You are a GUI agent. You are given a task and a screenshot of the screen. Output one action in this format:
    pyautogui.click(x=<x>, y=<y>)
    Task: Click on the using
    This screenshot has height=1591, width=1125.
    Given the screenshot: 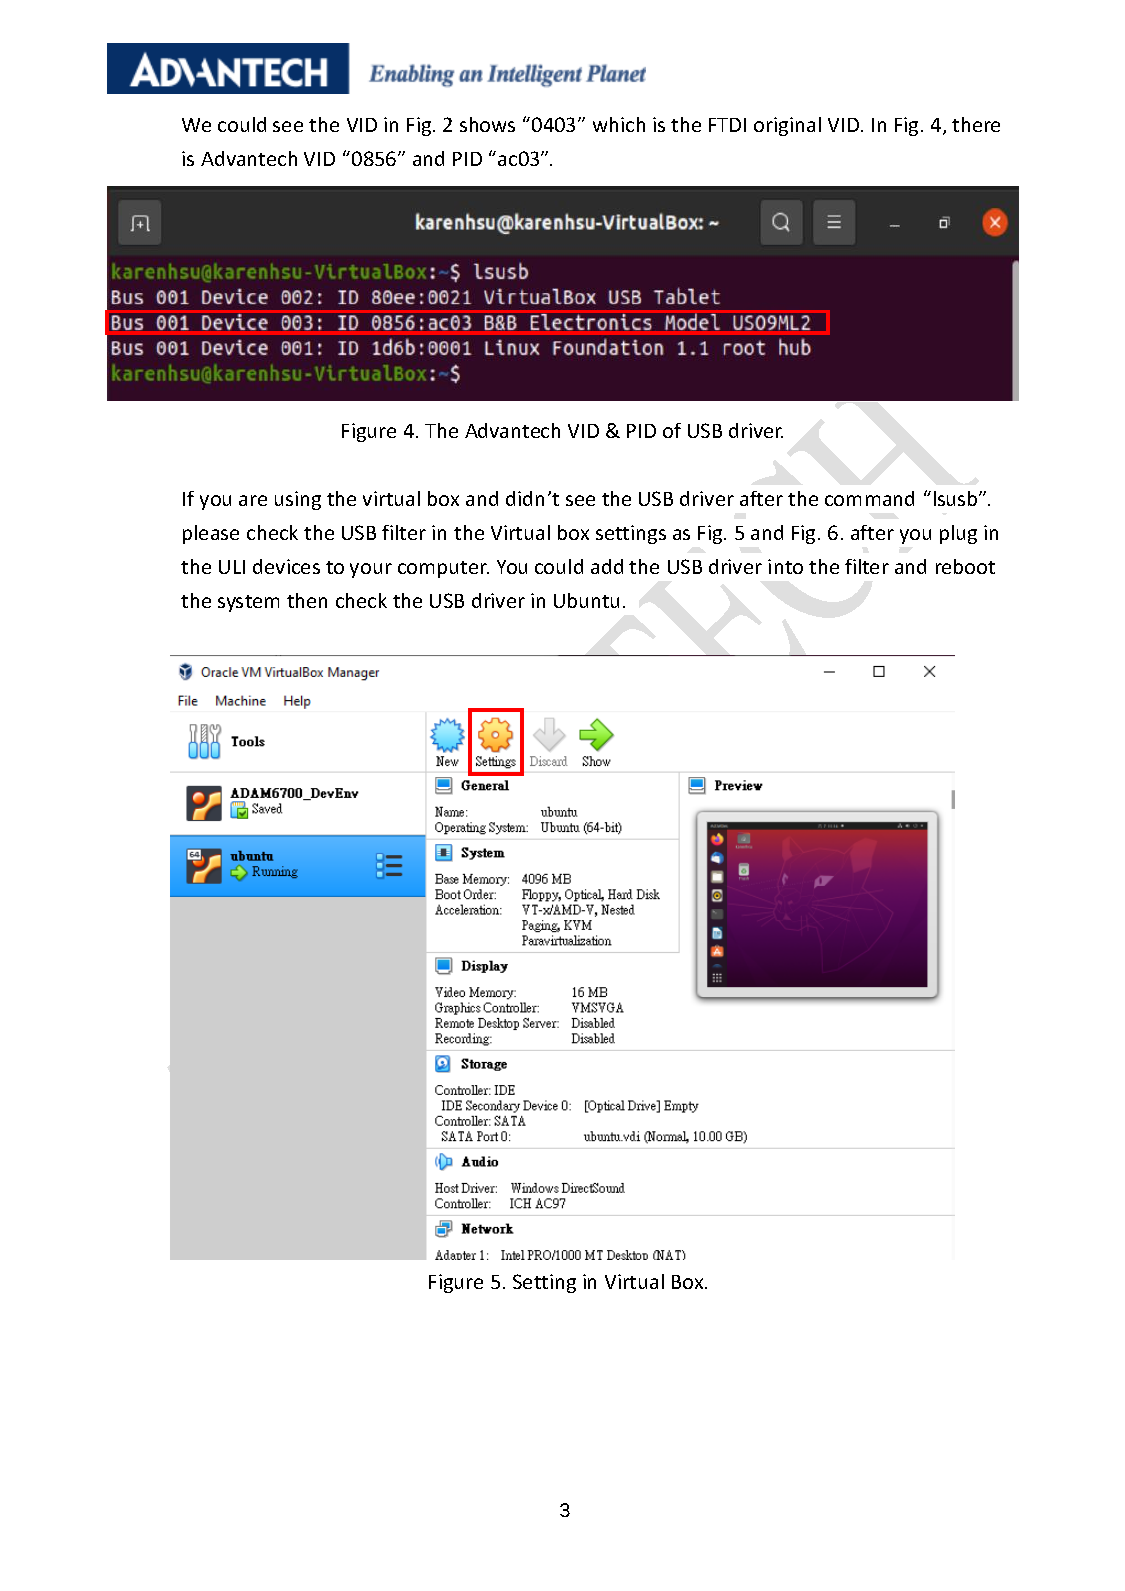 What is the action you would take?
    pyautogui.click(x=298, y=500)
